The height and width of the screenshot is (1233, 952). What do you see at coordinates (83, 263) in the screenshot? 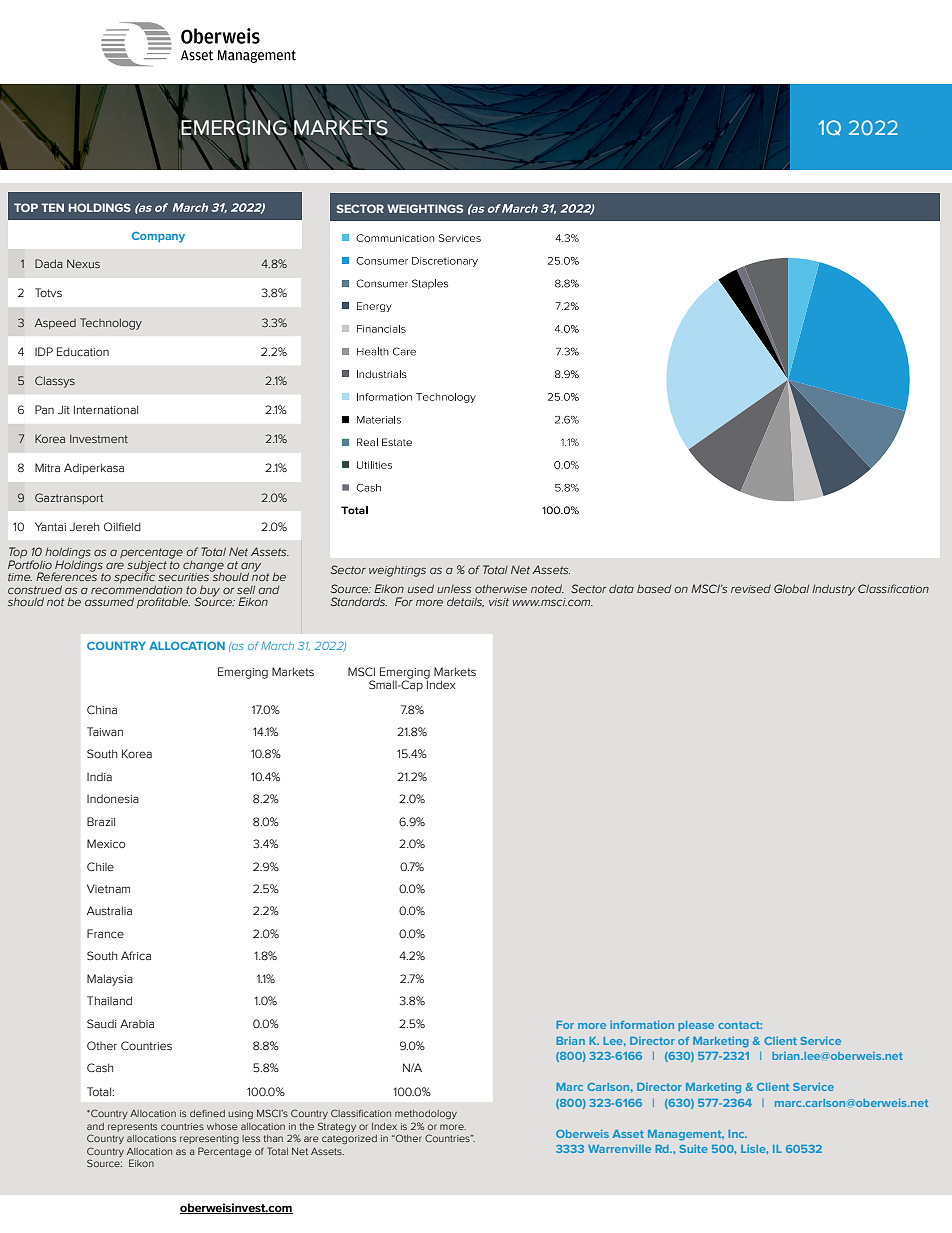
I see `Nexus` at bounding box center [83, 263].
